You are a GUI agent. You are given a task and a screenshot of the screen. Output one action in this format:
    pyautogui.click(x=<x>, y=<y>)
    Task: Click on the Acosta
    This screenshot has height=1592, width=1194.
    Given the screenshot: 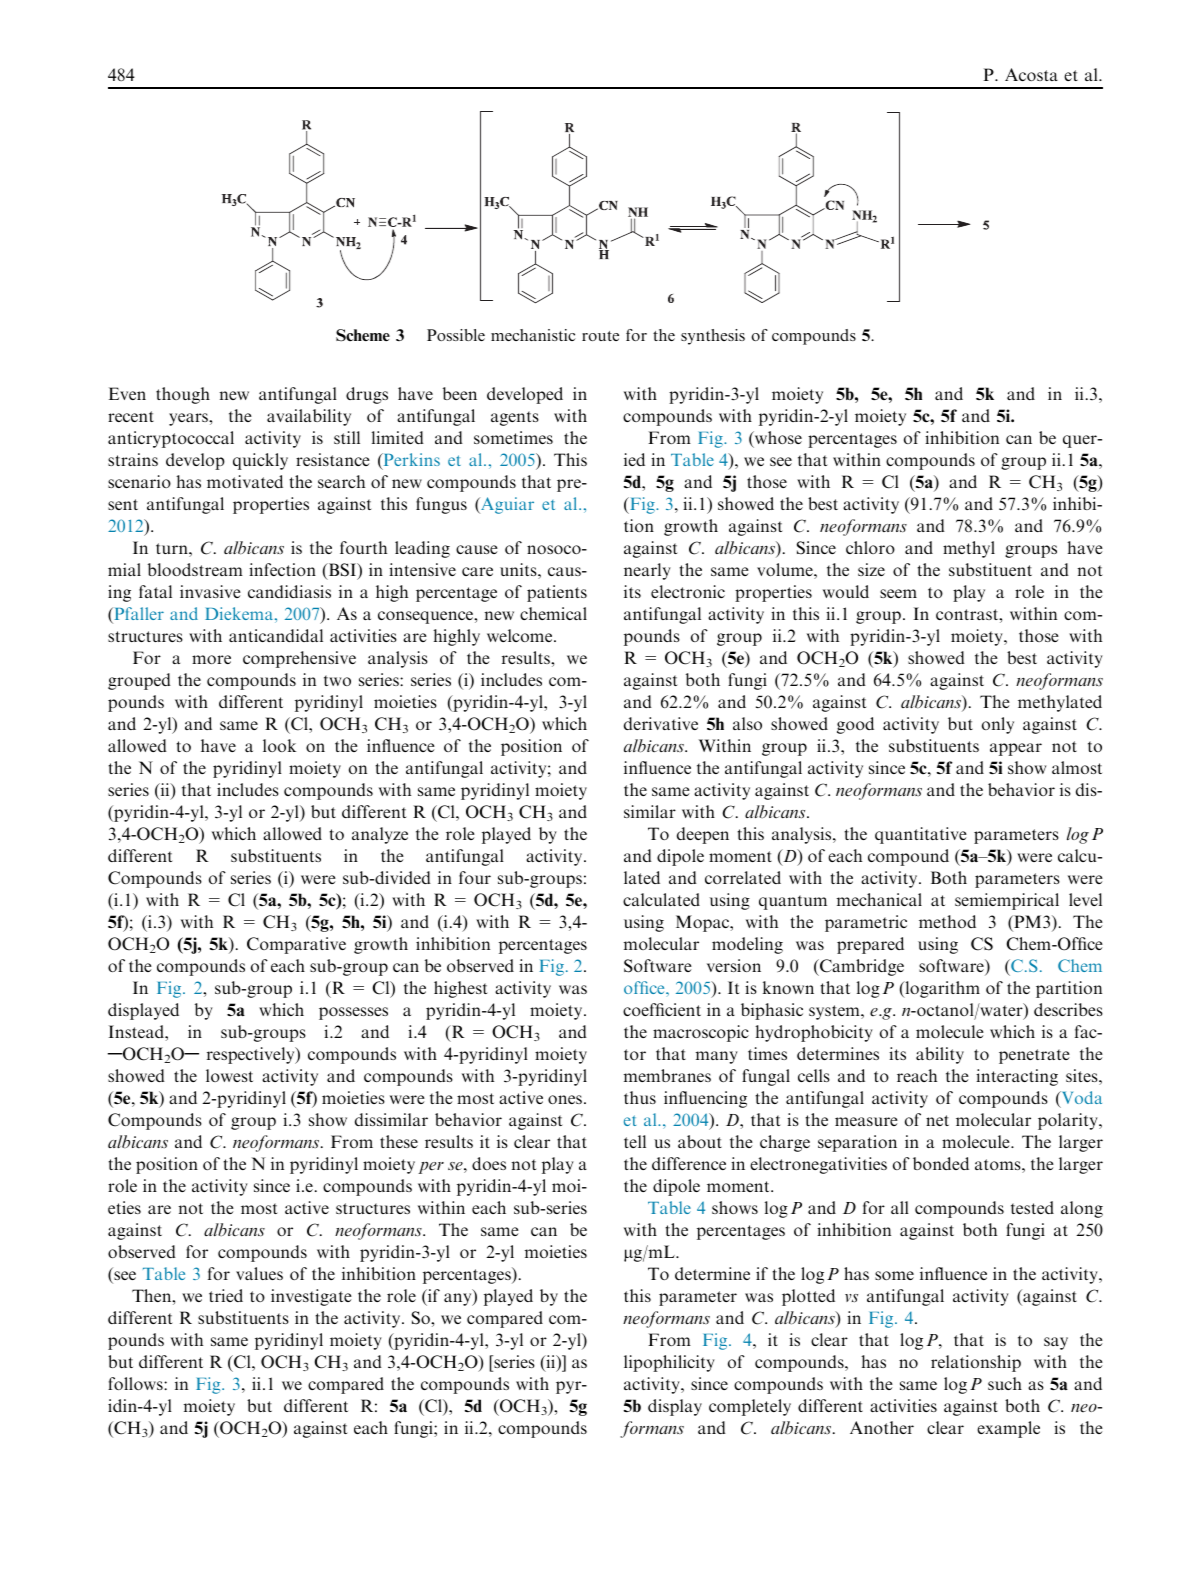 What is the action you would take?
    pyautogui.click(x=1031, y=74)
